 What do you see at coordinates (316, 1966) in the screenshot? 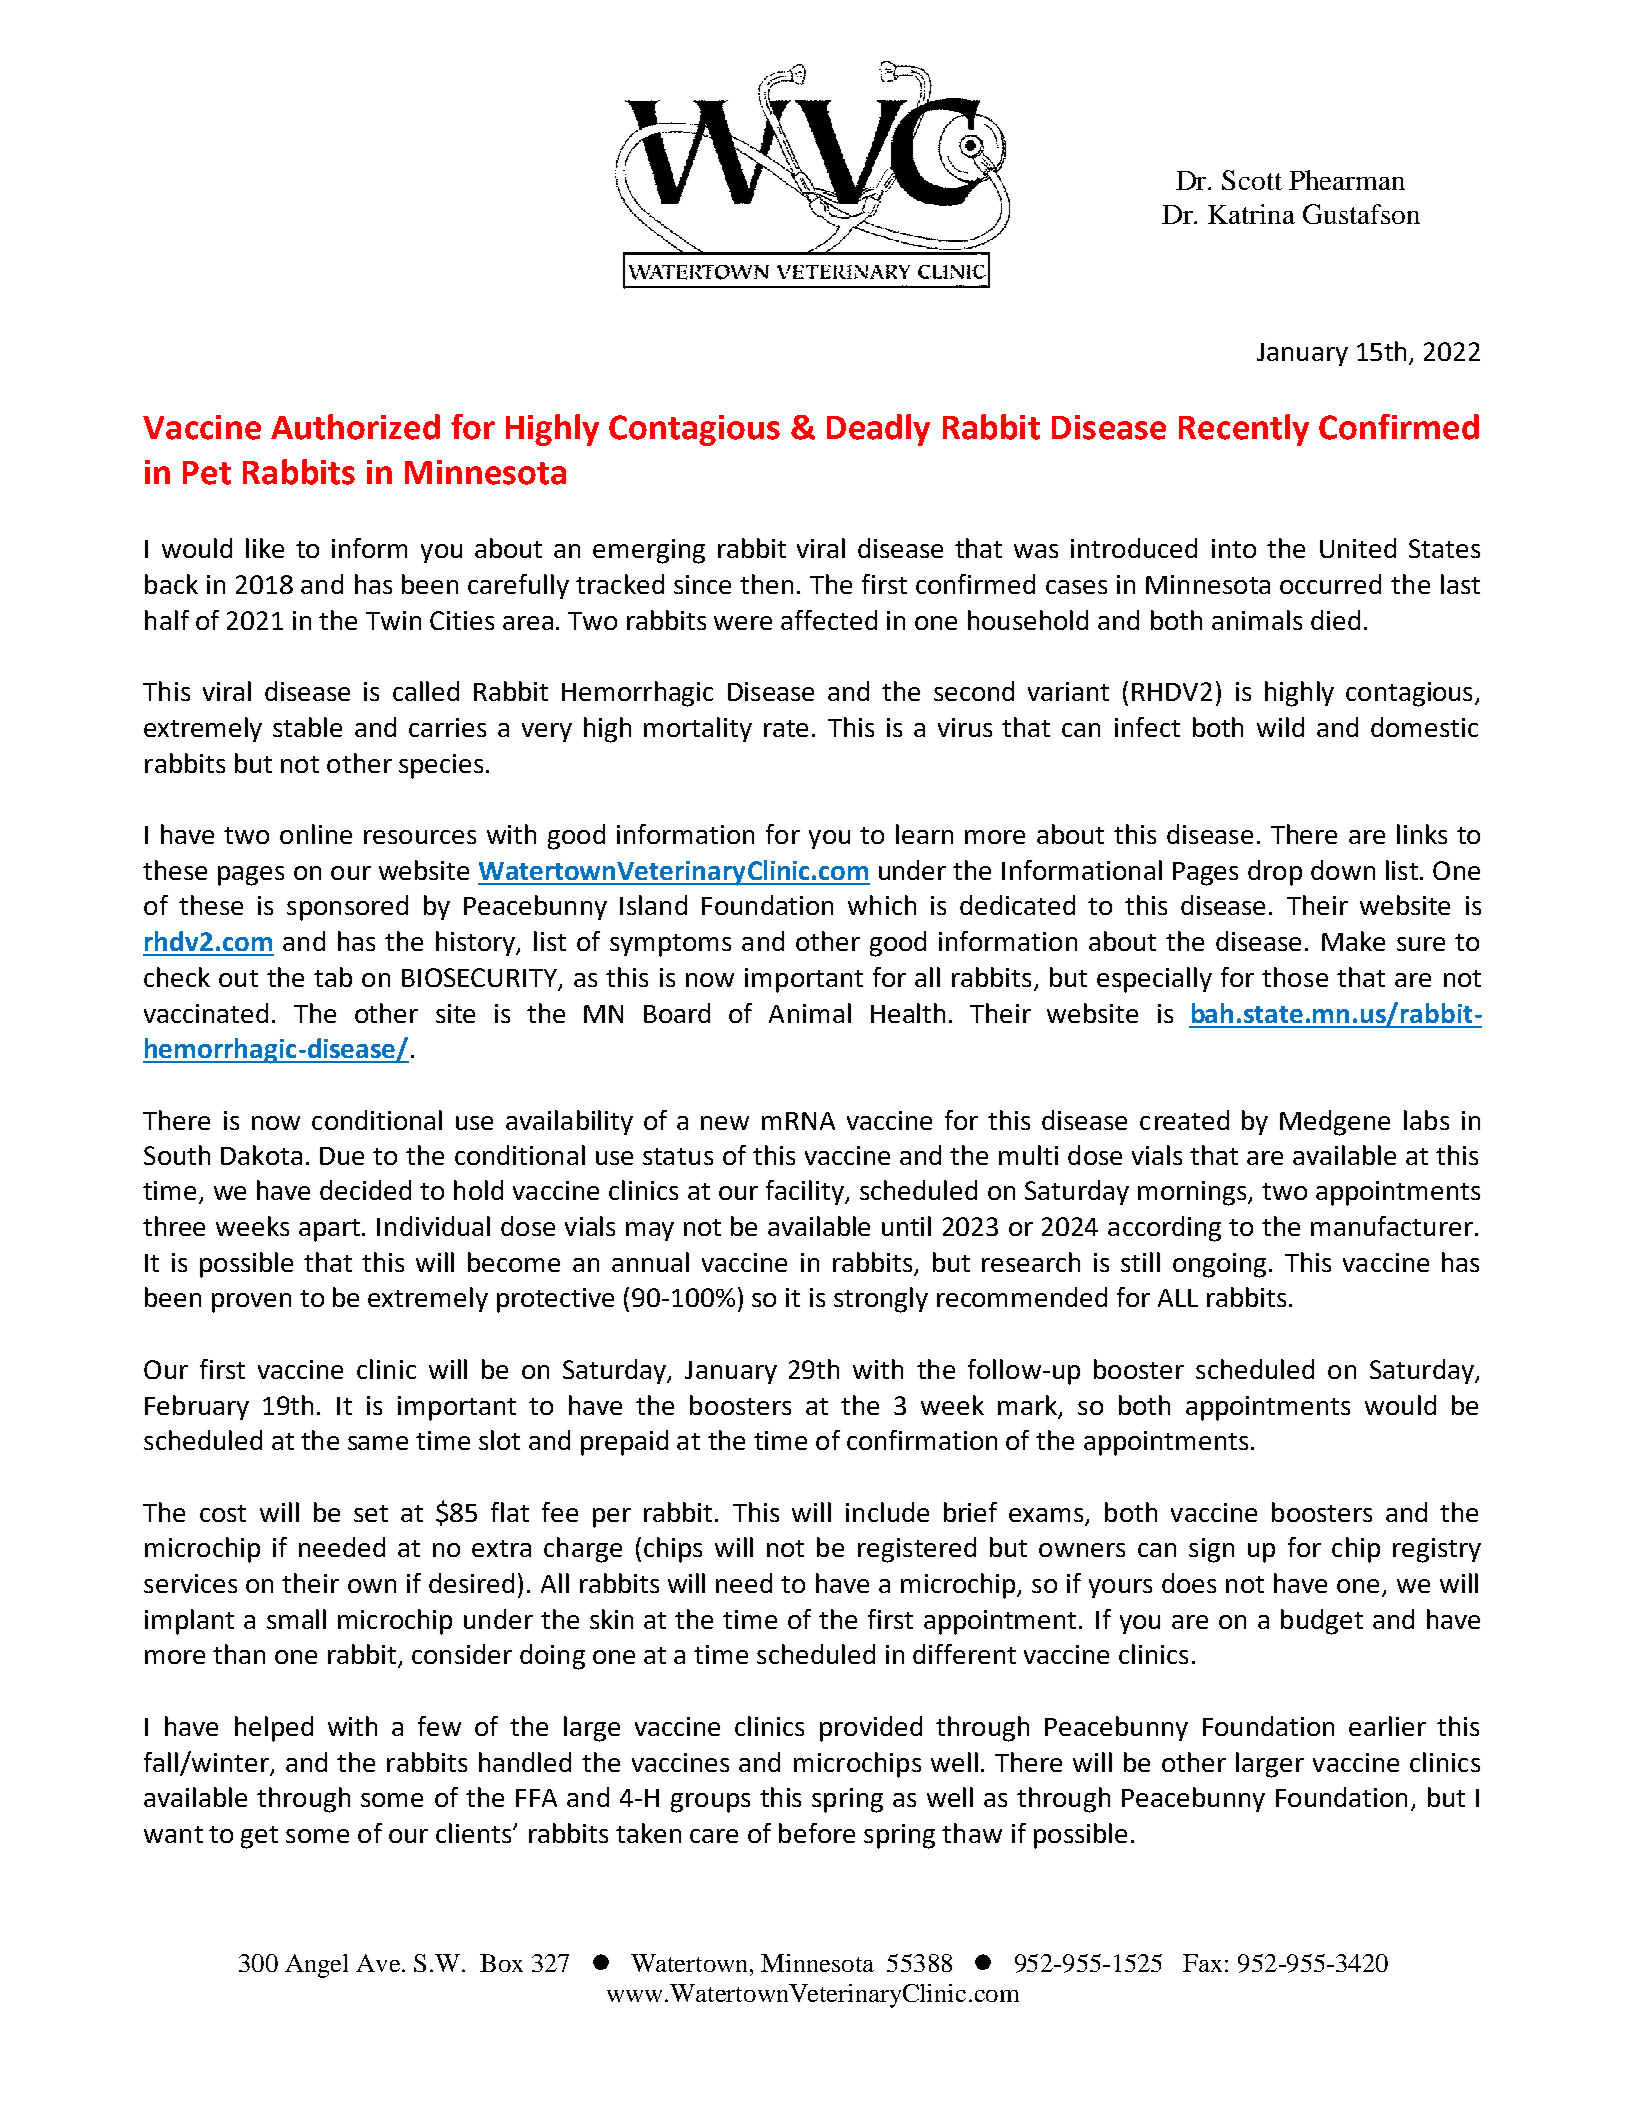
I see `Angel` at bounding box center [316, 1966].
